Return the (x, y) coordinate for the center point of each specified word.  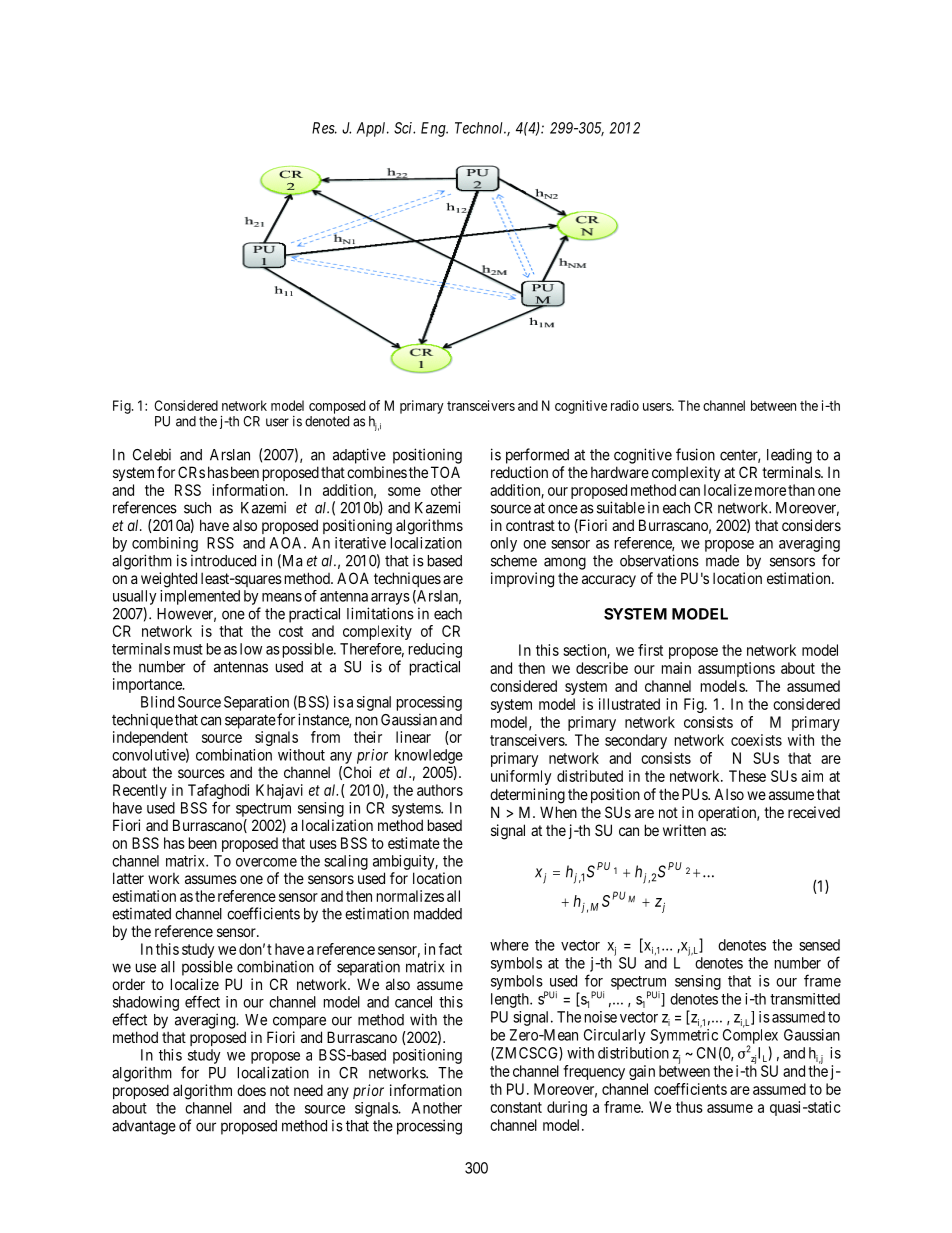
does (251, 1090)
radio (625, 405)
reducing (435, 650)
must (188, 649)
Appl (372, 129)
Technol (480, 128)
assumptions (736, 669)
